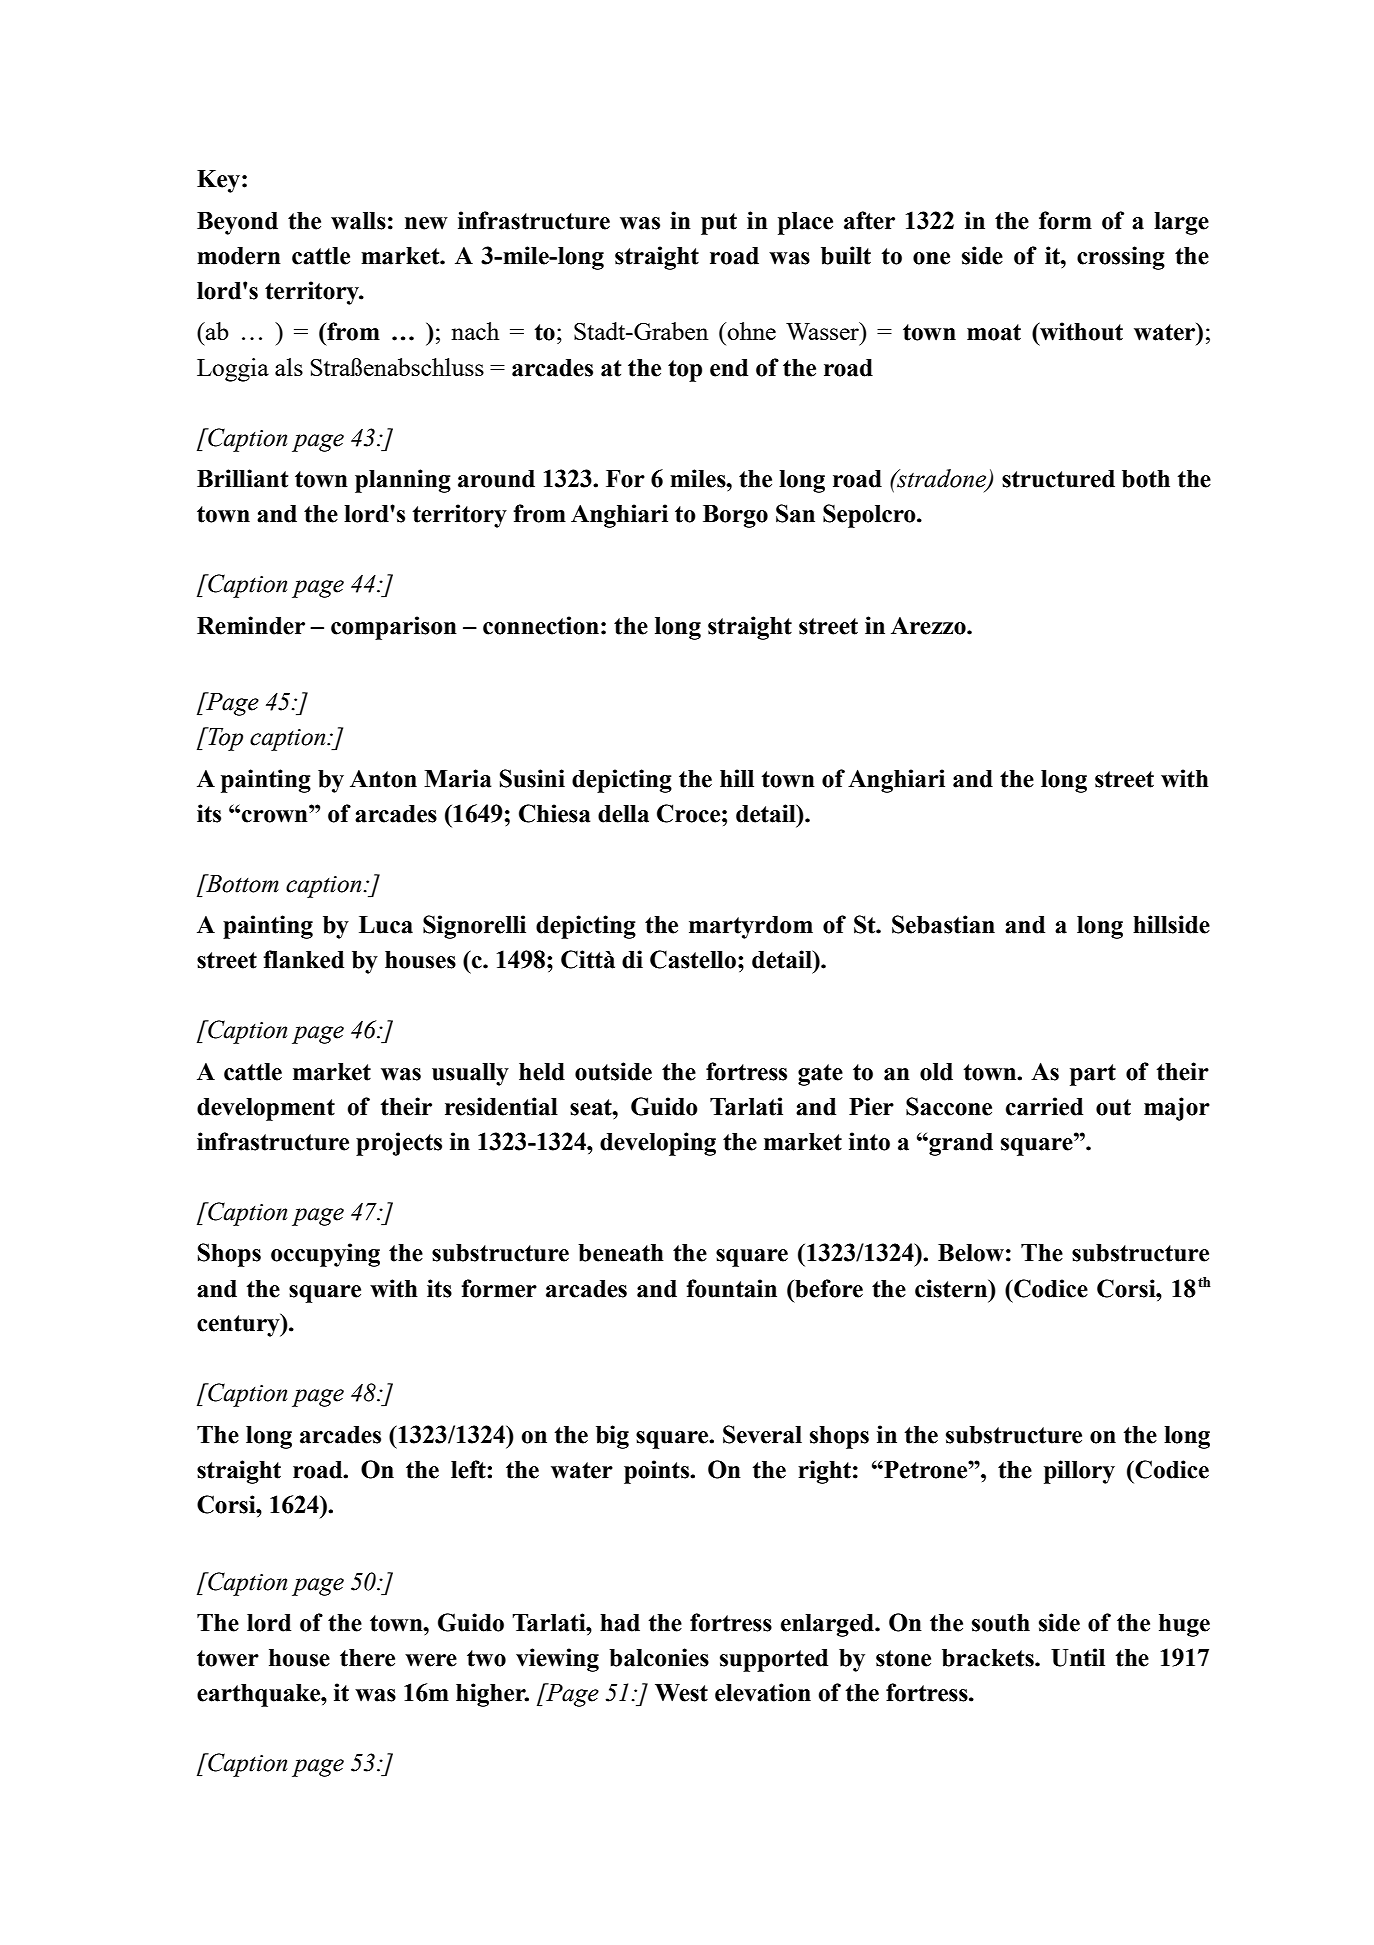  I want to click on crossing, so click(1121, 258).
